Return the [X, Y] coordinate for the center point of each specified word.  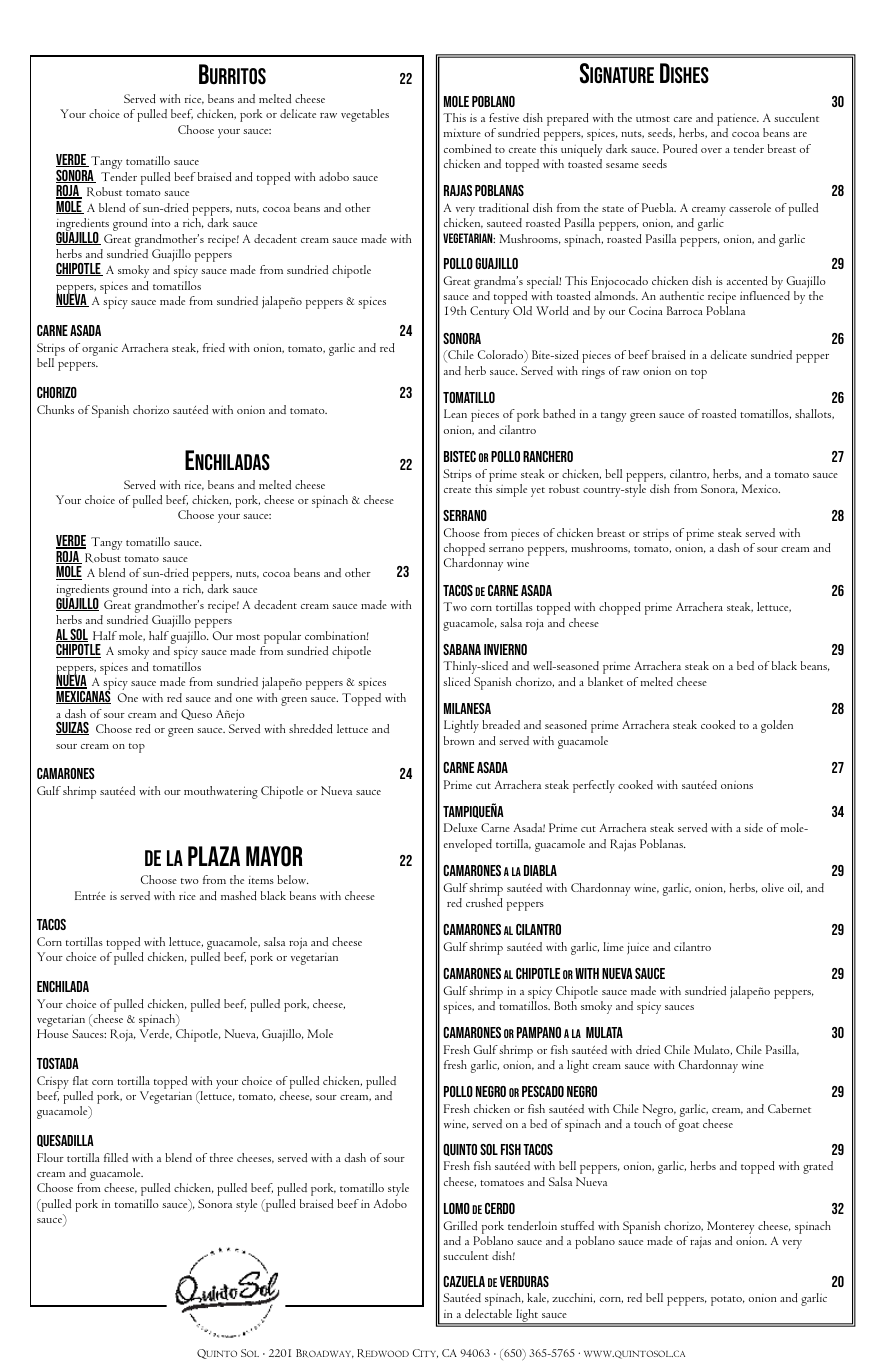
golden [777, 726]
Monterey [730, 1227]
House [52, 1033]
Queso [196, 714]
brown [459, 740]
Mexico [761, 488]
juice [638, 949]
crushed [484, 903]
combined [467, 149]
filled [116, 1157]
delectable [488, 1314]
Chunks [55, 409]
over [711, 150]
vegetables [365, 115]
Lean [455, 413]
